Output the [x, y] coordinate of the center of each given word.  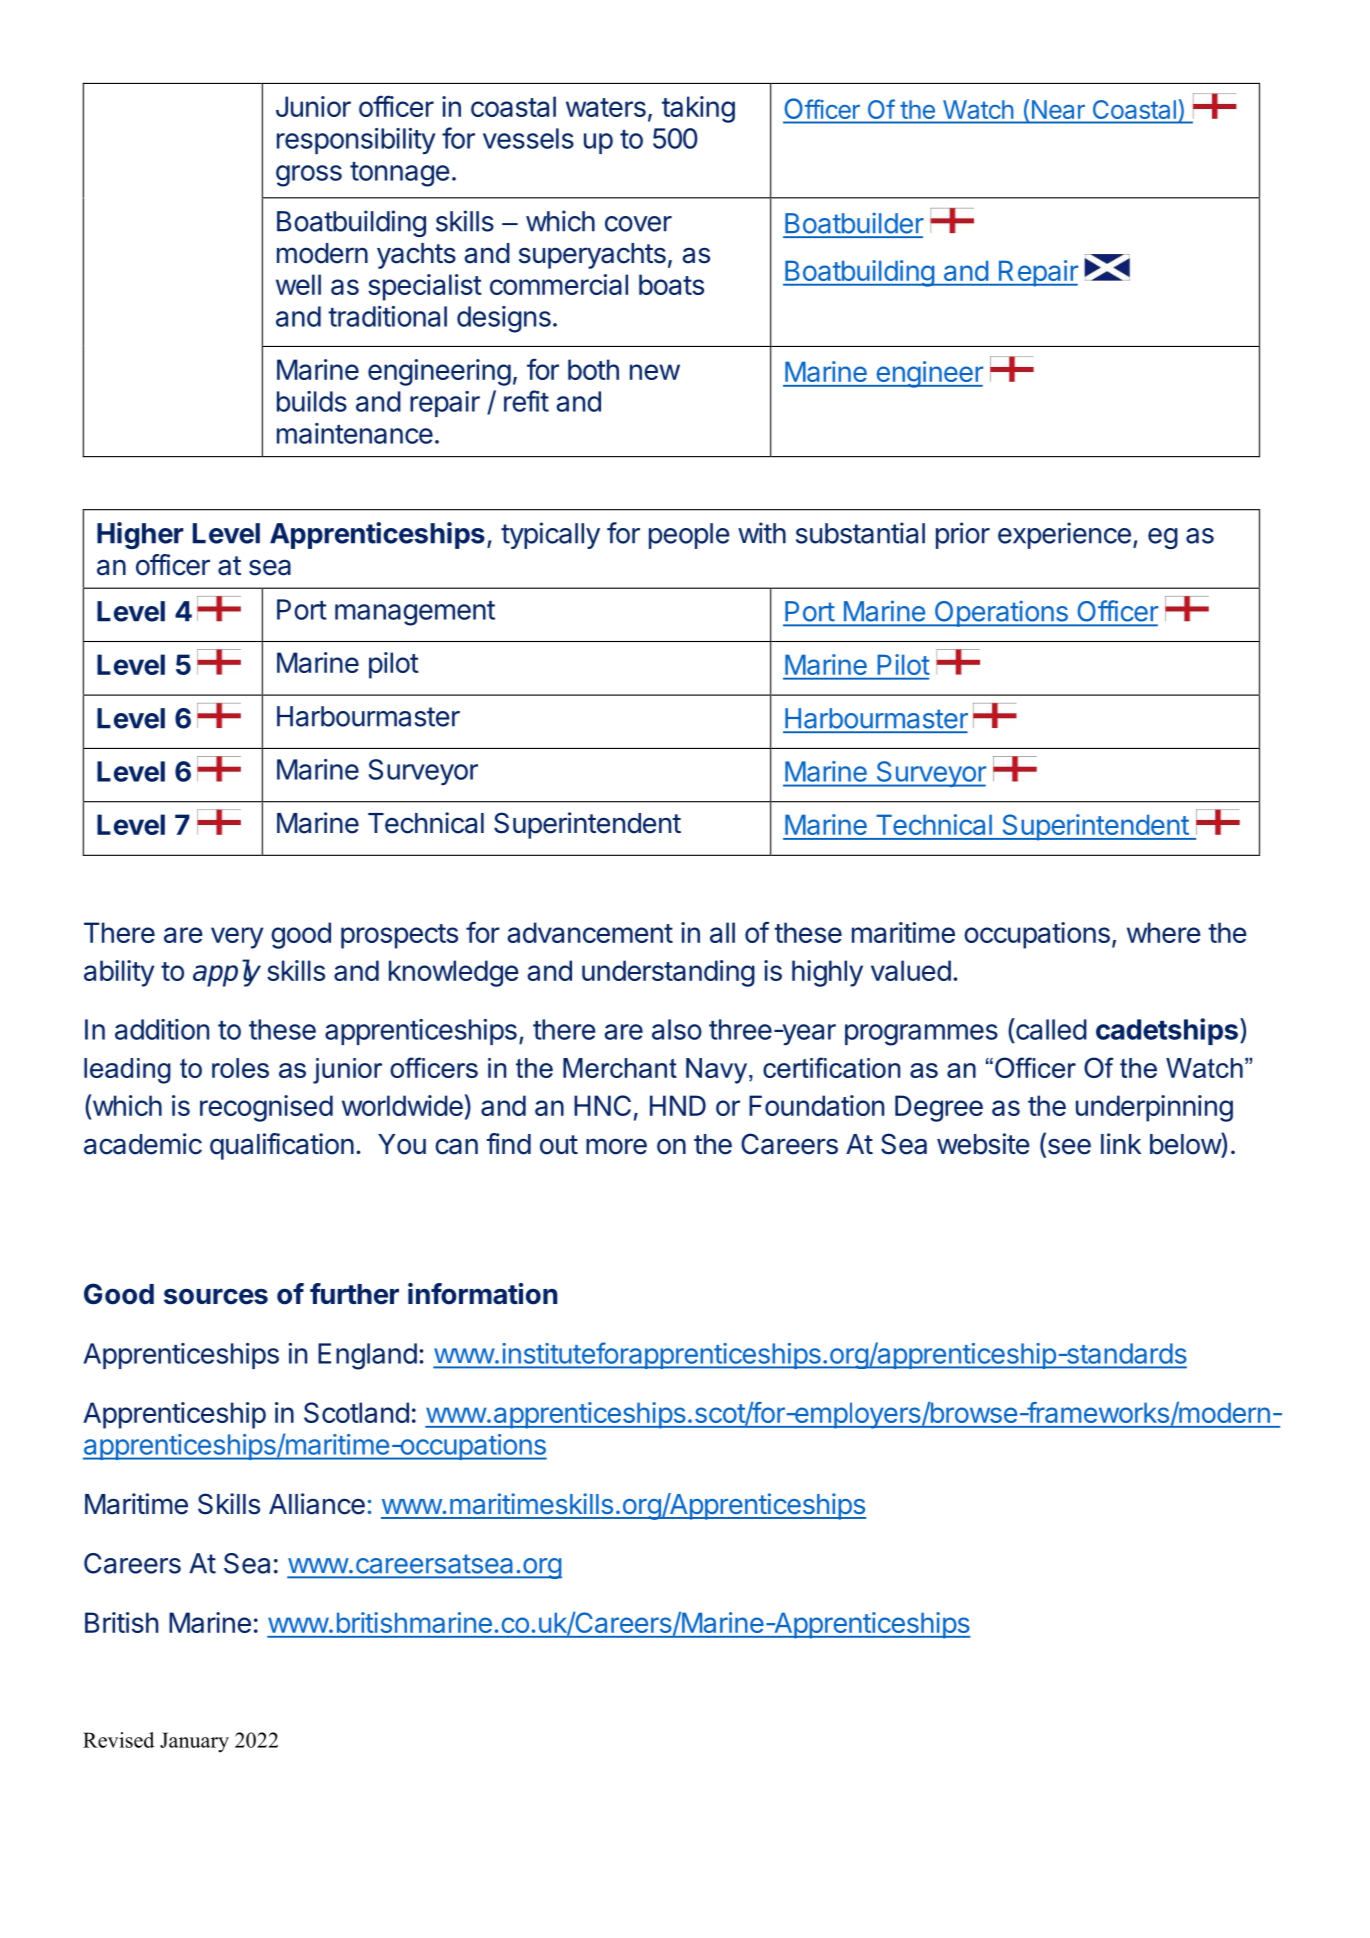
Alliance [317, 1504]
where [1164, 932]
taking [698, 109]
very [237, 938]
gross [309, 176]
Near [1058, 109]
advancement [590, 932]
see [1068, 1147]
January [194, 1742]
